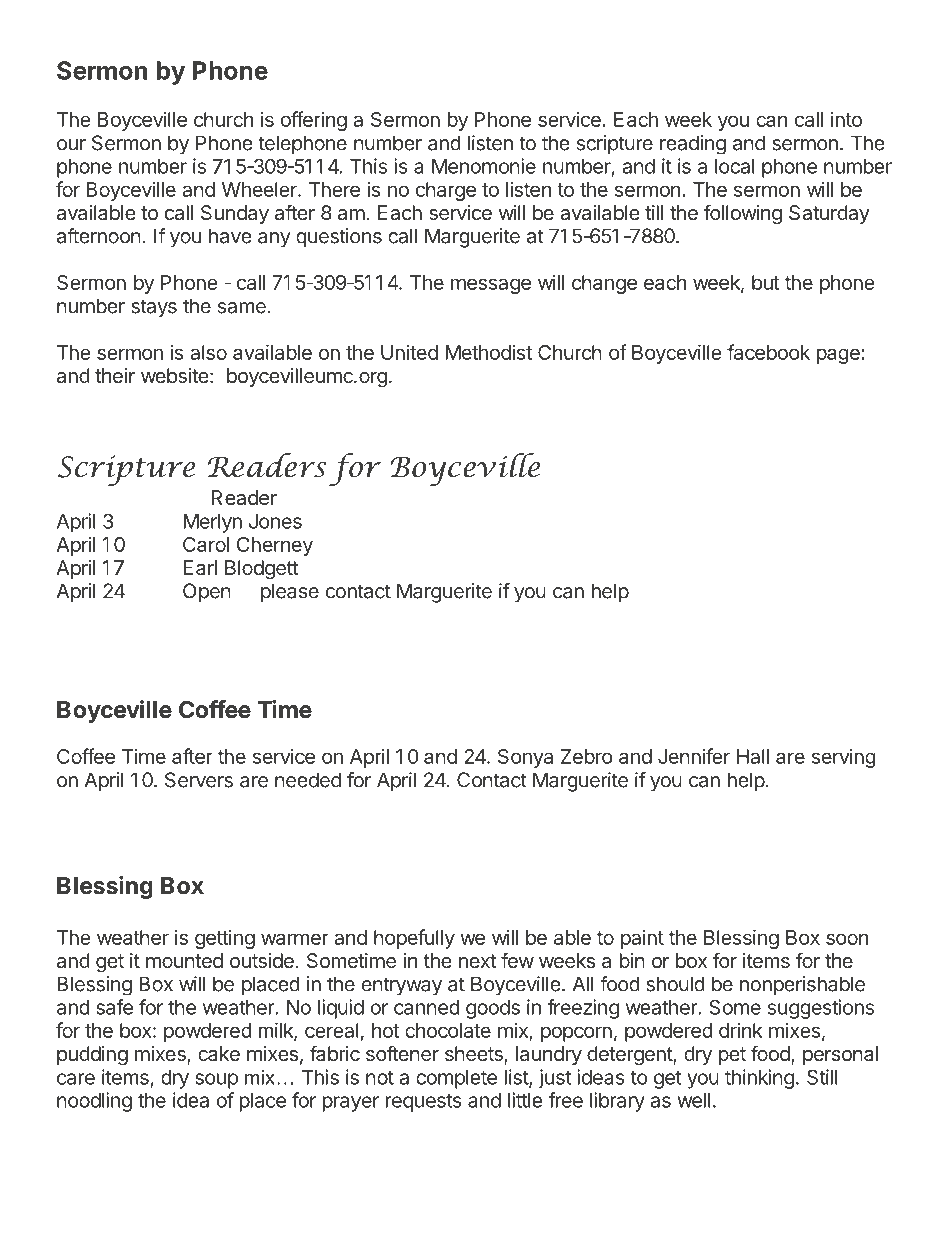  What do you see at coordinates (694, 756) in the document?
I see `Jennifer` at bounding box center [694, 756].
